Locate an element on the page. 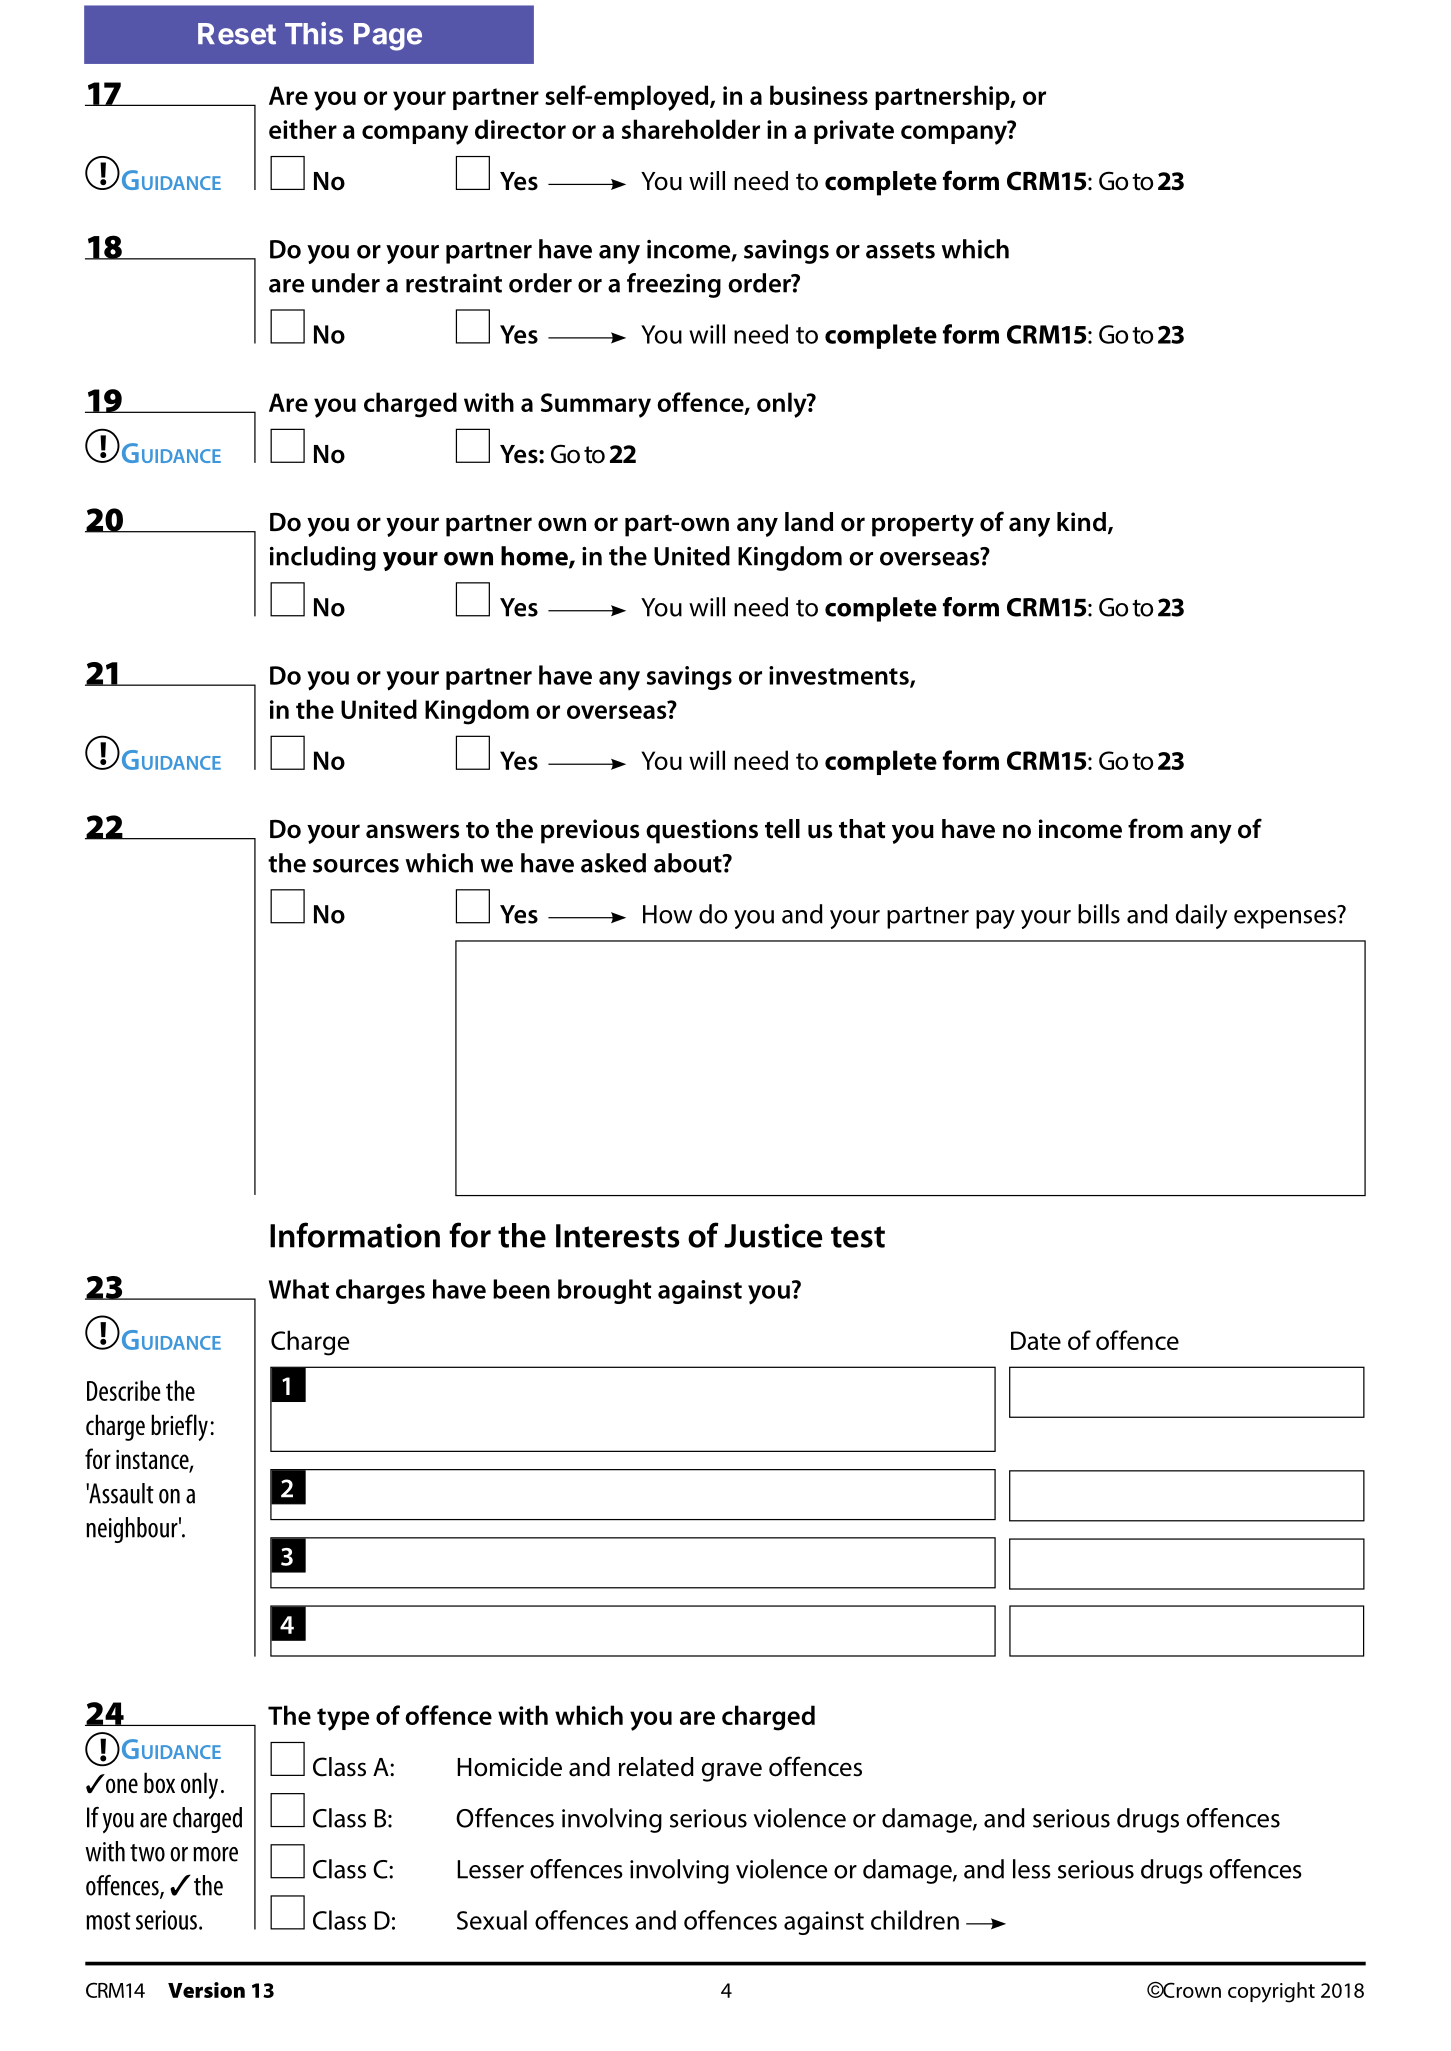  shareholder is located at coordinates (691, 129).
